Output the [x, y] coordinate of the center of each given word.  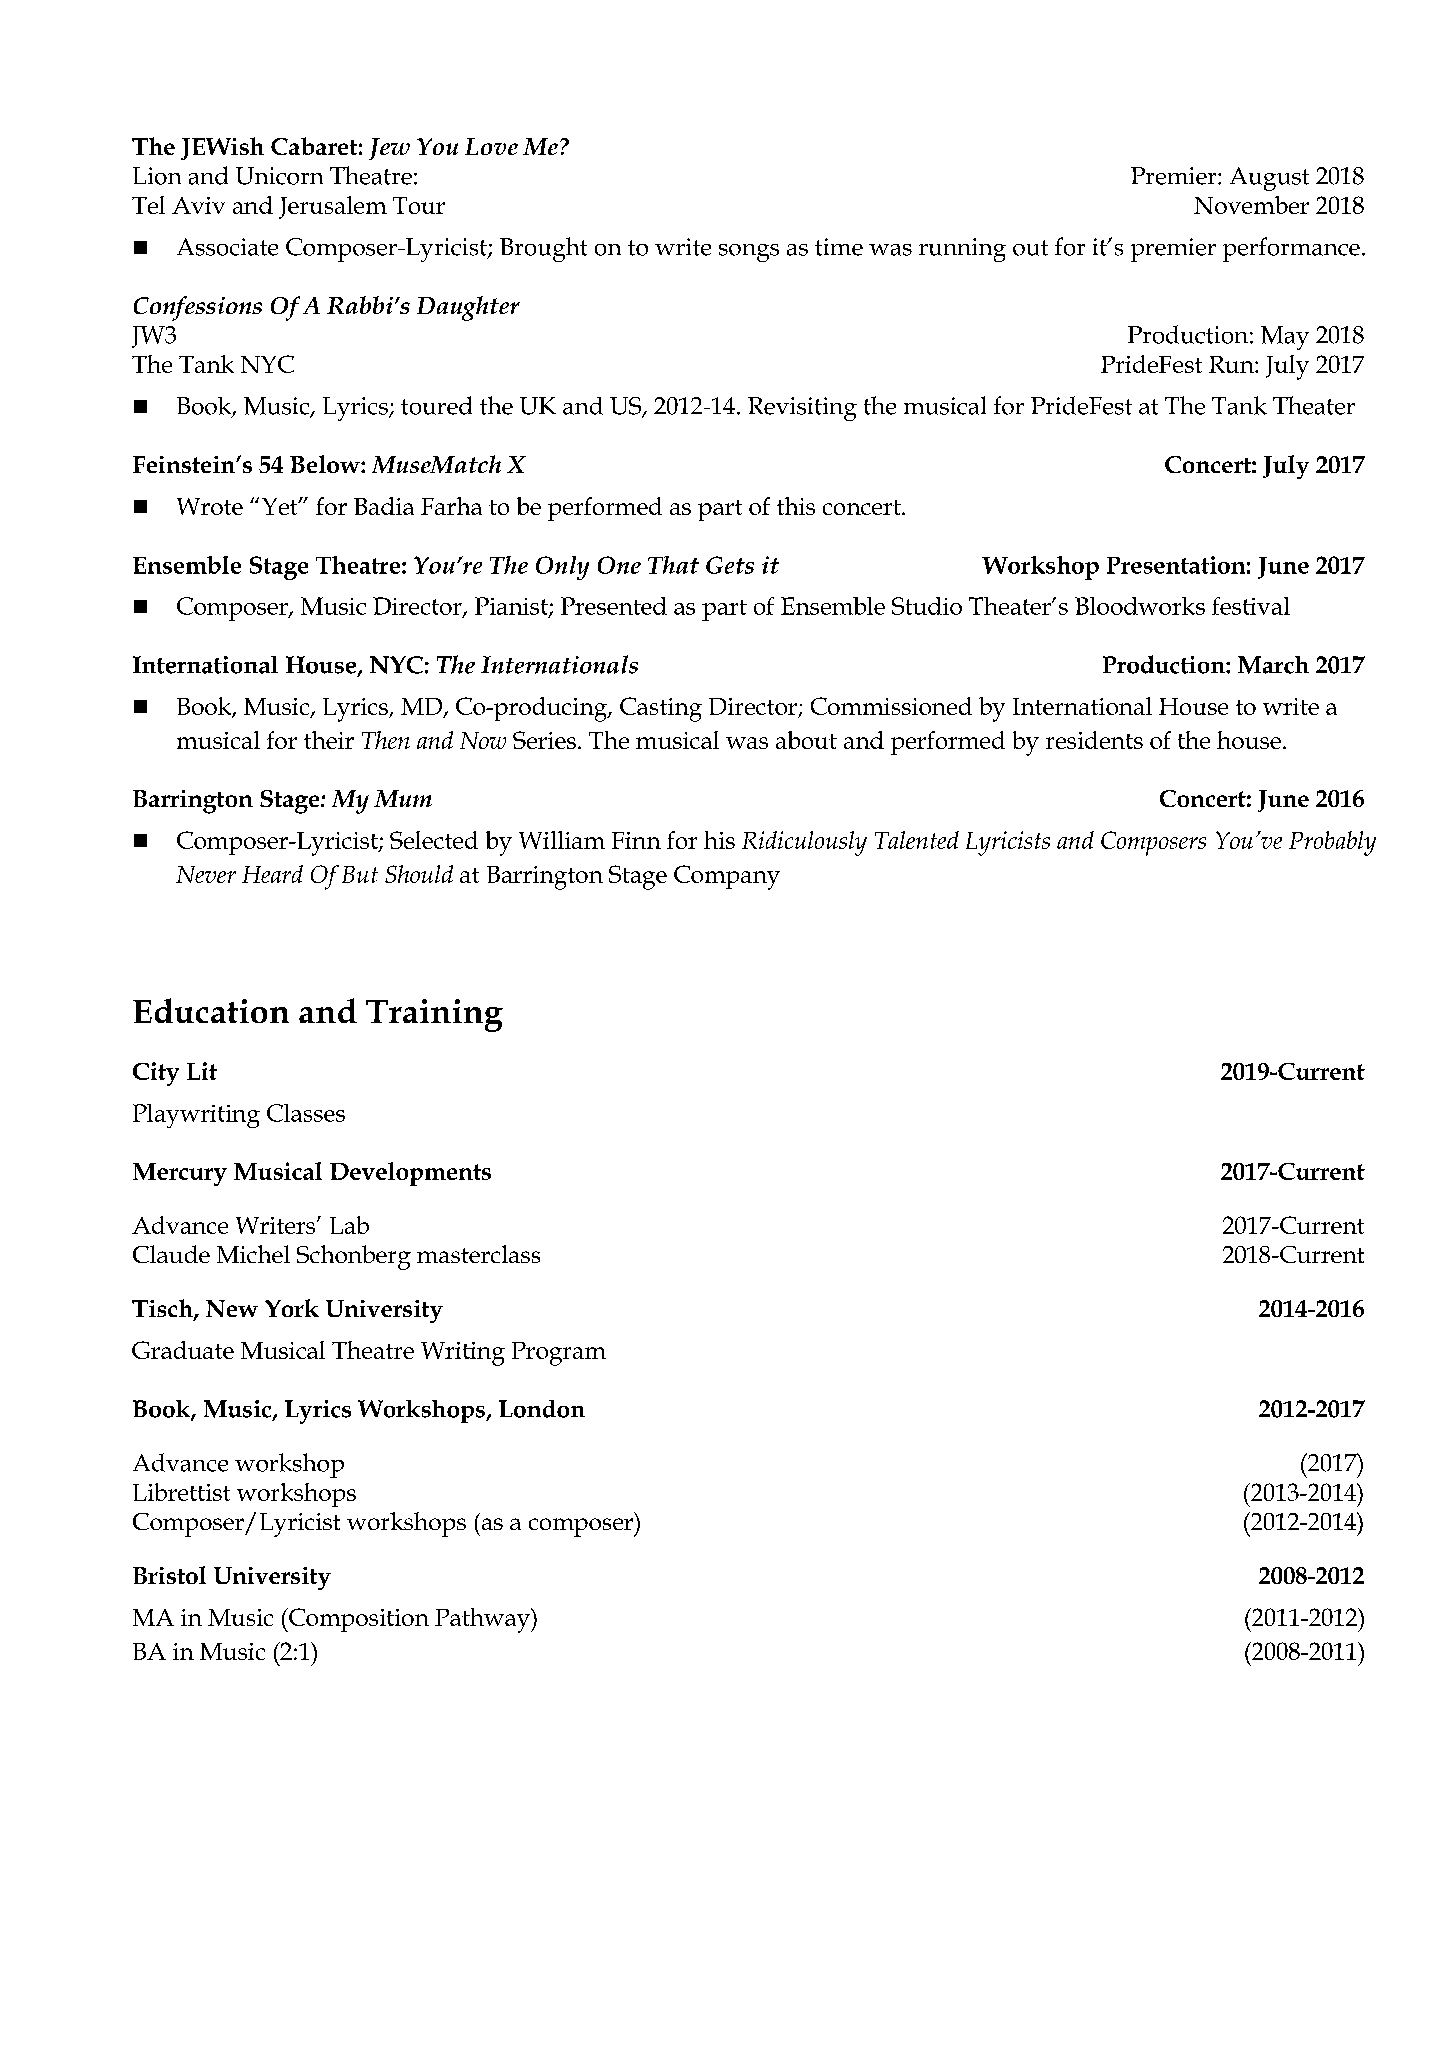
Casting [661, 709]
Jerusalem [333, 207]
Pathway [483, 1620]
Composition [358, 1620]
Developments [410, 1174]
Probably [1332, 843]
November [1251, 205]
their [329, 740]
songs [749, 253]
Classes [306, 1113]
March [1273, 665]
